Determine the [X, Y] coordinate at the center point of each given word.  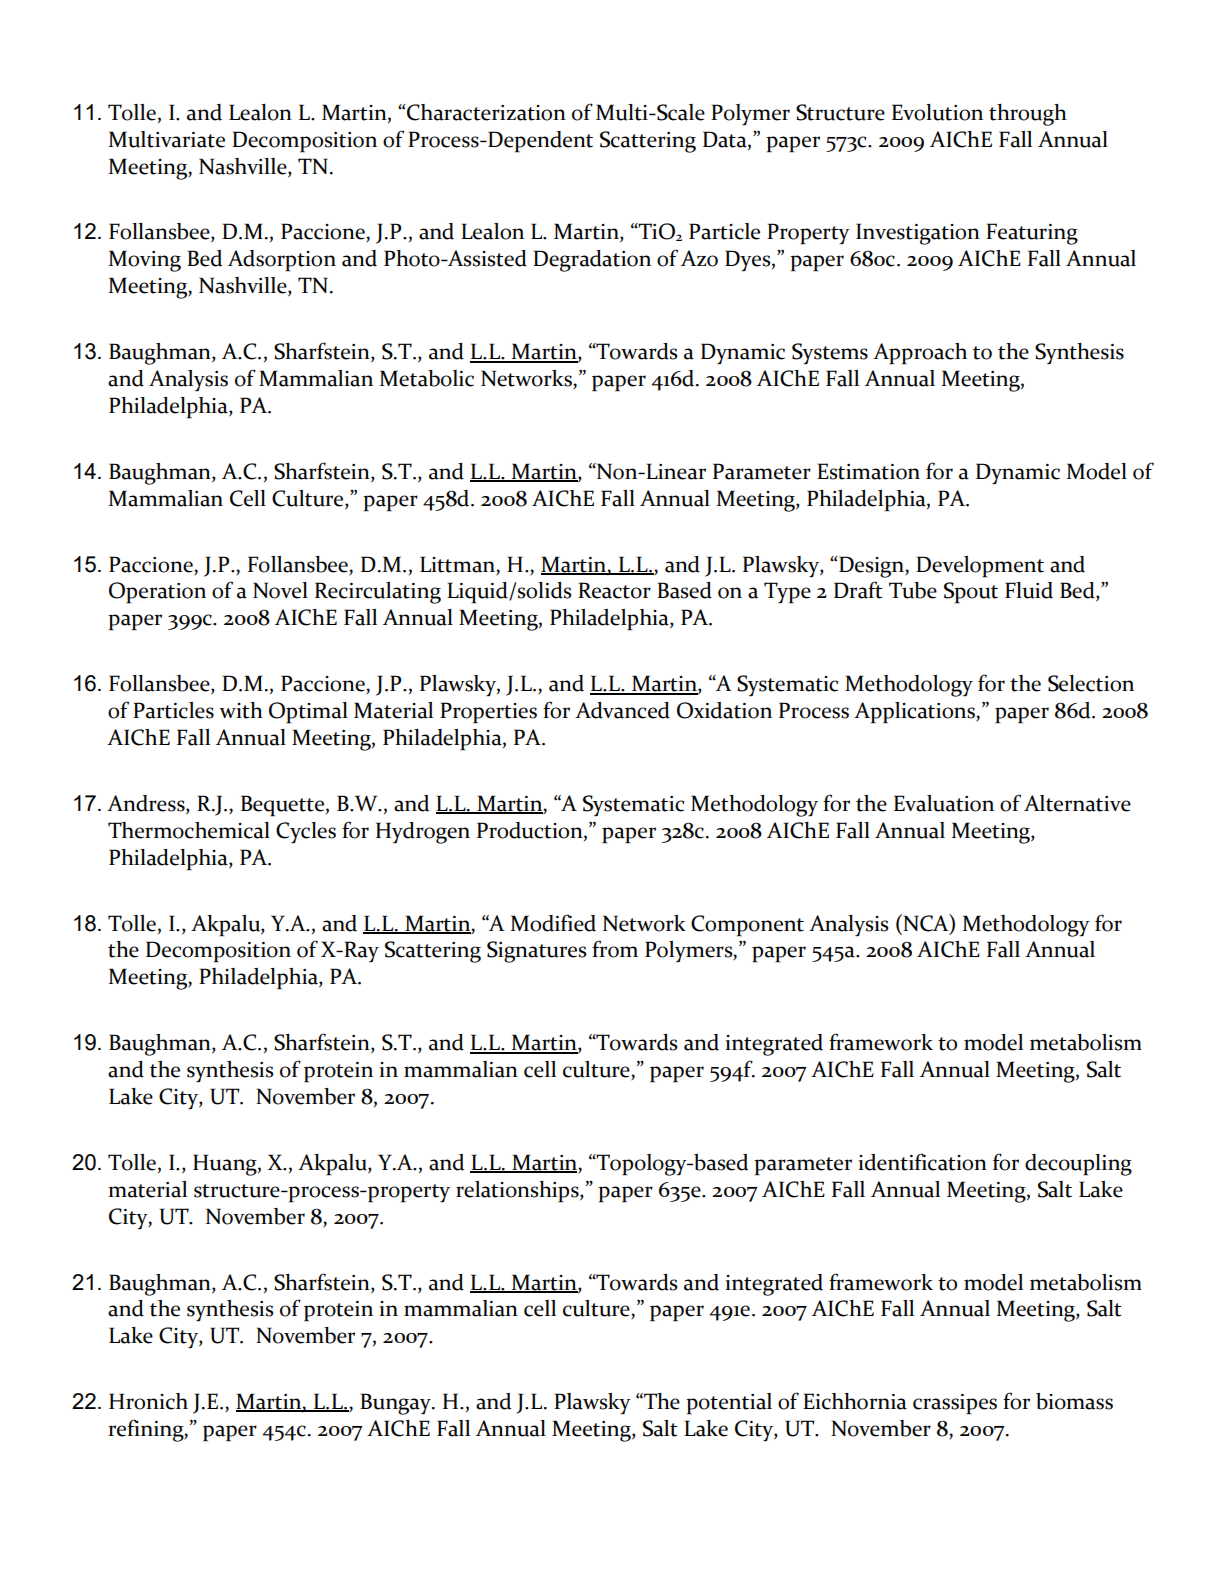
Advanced [622, 710]
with [241, 710]
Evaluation [944, 803]
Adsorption [282, 261]
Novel [280, 590]
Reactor [614, 590]
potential [729, 1404]
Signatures [537, 952]
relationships [518, 1192]
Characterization [486, 112]
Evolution [937, 112]
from [615, 949]
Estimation [868, 471]
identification [922, 1162]
